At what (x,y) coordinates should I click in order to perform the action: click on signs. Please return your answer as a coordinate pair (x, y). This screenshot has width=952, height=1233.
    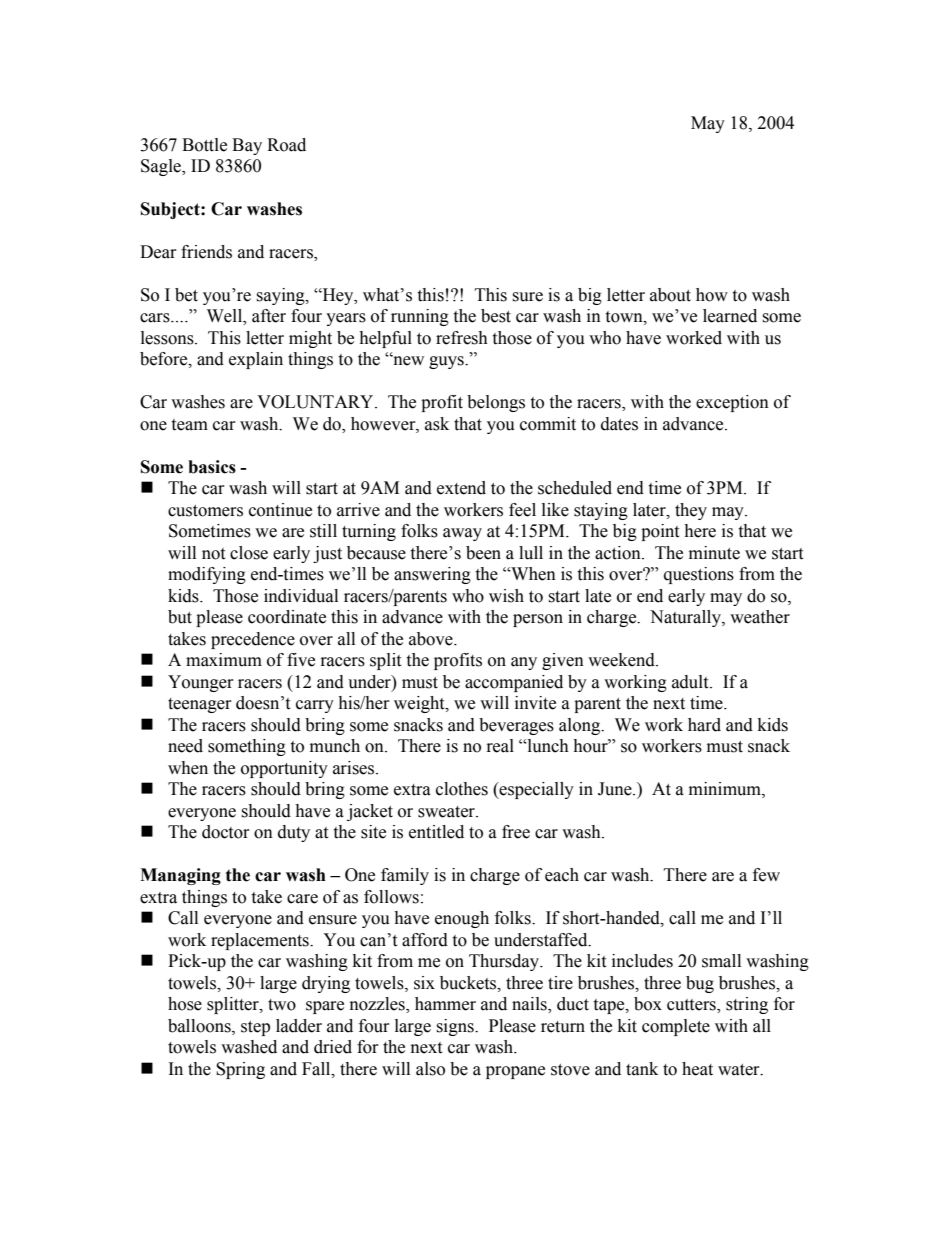
    Looking at the image, I should click on (456, 1027).
